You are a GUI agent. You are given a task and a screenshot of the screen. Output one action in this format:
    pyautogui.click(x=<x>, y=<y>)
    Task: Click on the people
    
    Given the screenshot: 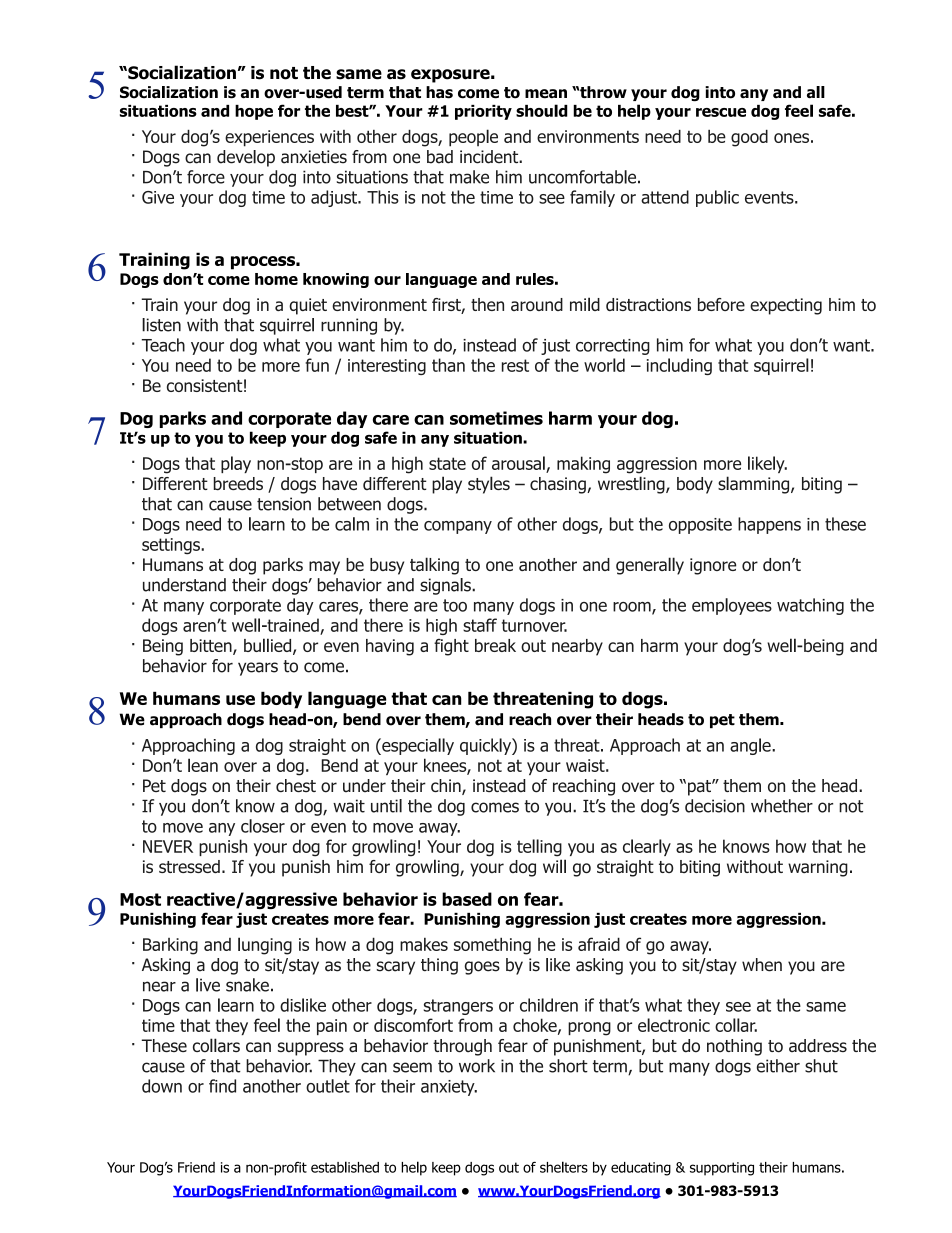 What is the action you would take?
    pyautogui.click(x=473, y=138)
